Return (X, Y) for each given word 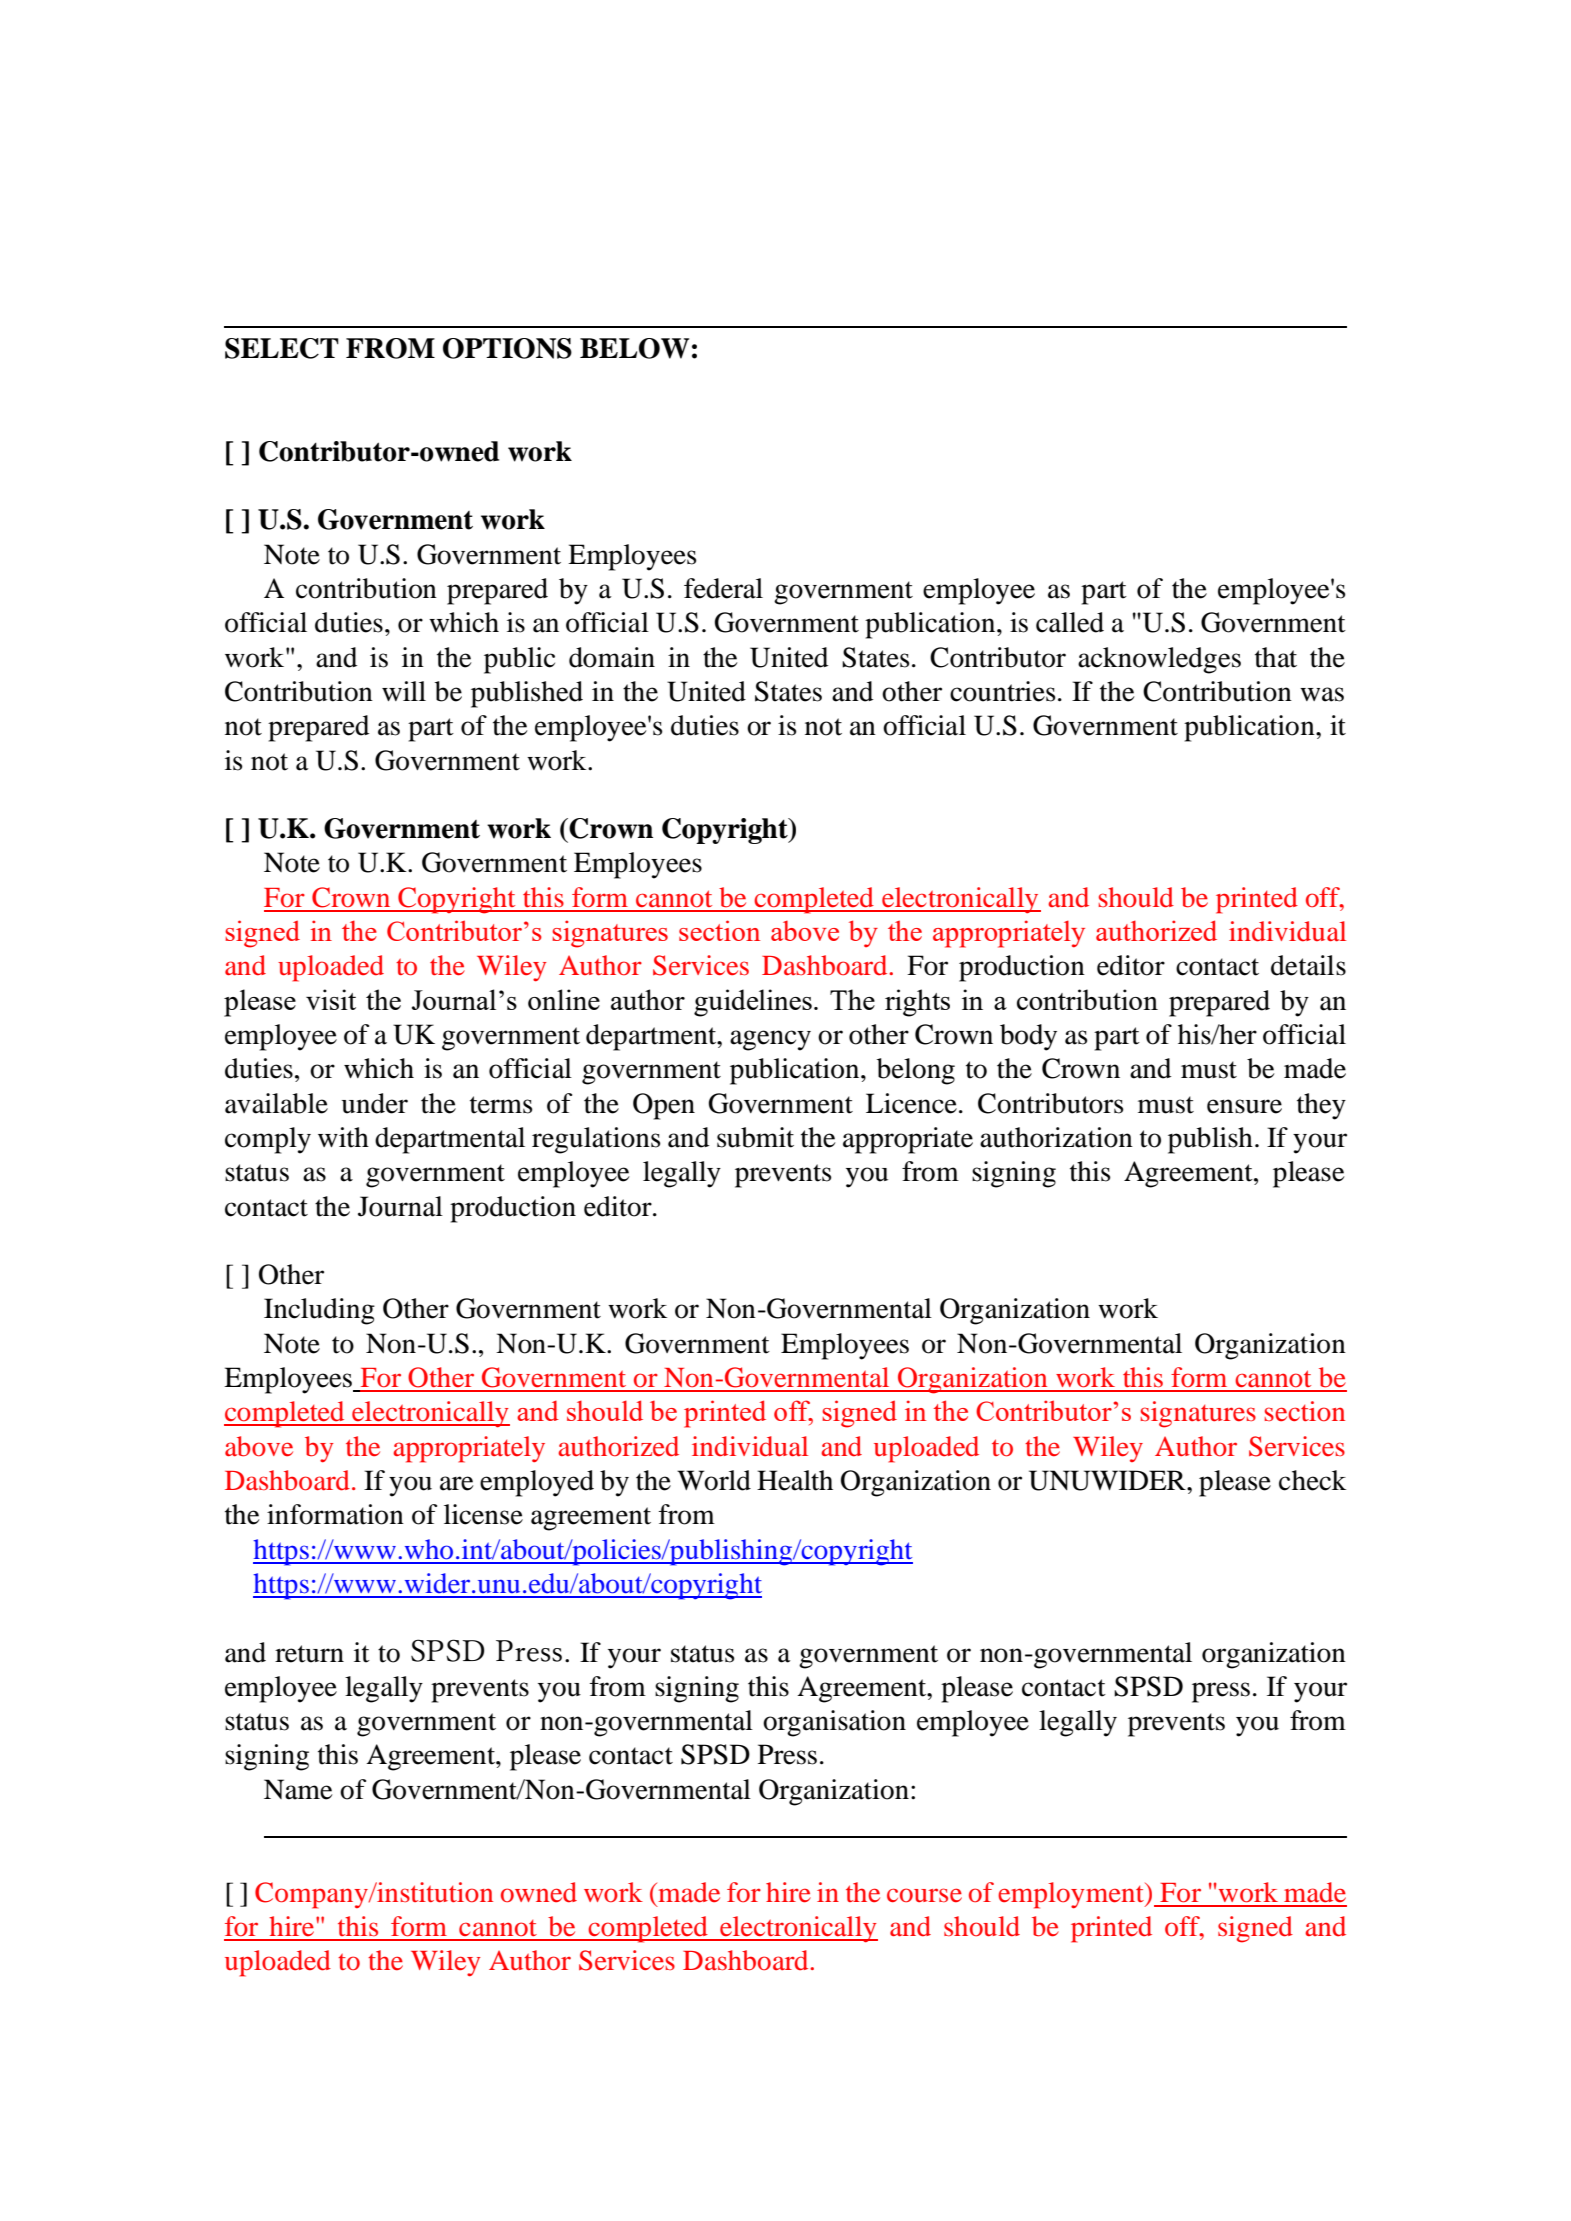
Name (298, 1789)
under (375, 1103)
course (924, 1895)
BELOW (634, 348)
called (1070, 622)
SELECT (282, 348)
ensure (1244, 1106)
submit (755, 1137)
